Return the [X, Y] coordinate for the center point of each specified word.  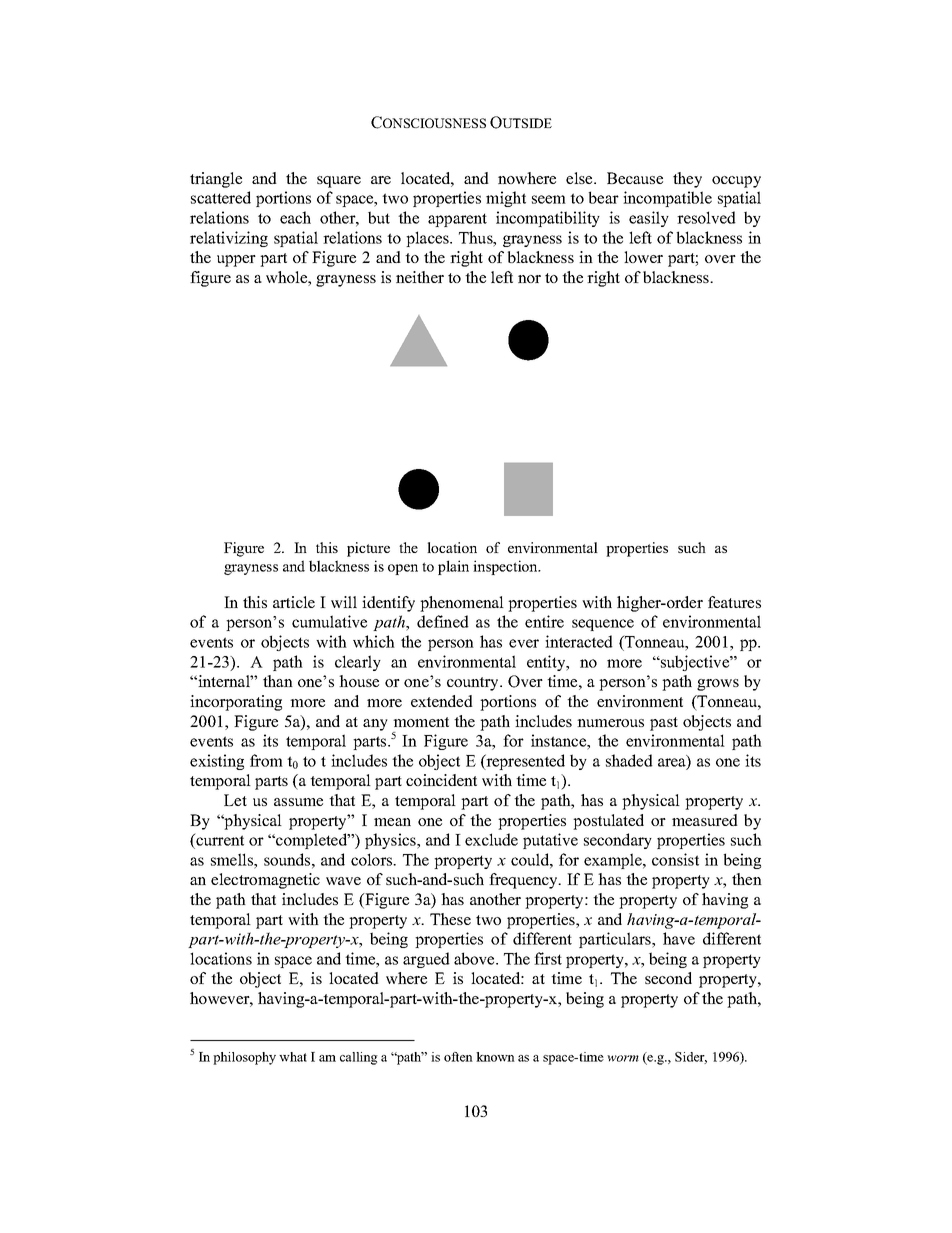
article [294, 602]
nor [529, 279]
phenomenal [462, 604]
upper [236, 261]
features [734, 602]
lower [643, 257]
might [506, 199]
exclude [491, 839]
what [293, 1057]
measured [705, 820]
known [495, 1057]
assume [298, 802]
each [295, 217]
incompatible [667, 199]
